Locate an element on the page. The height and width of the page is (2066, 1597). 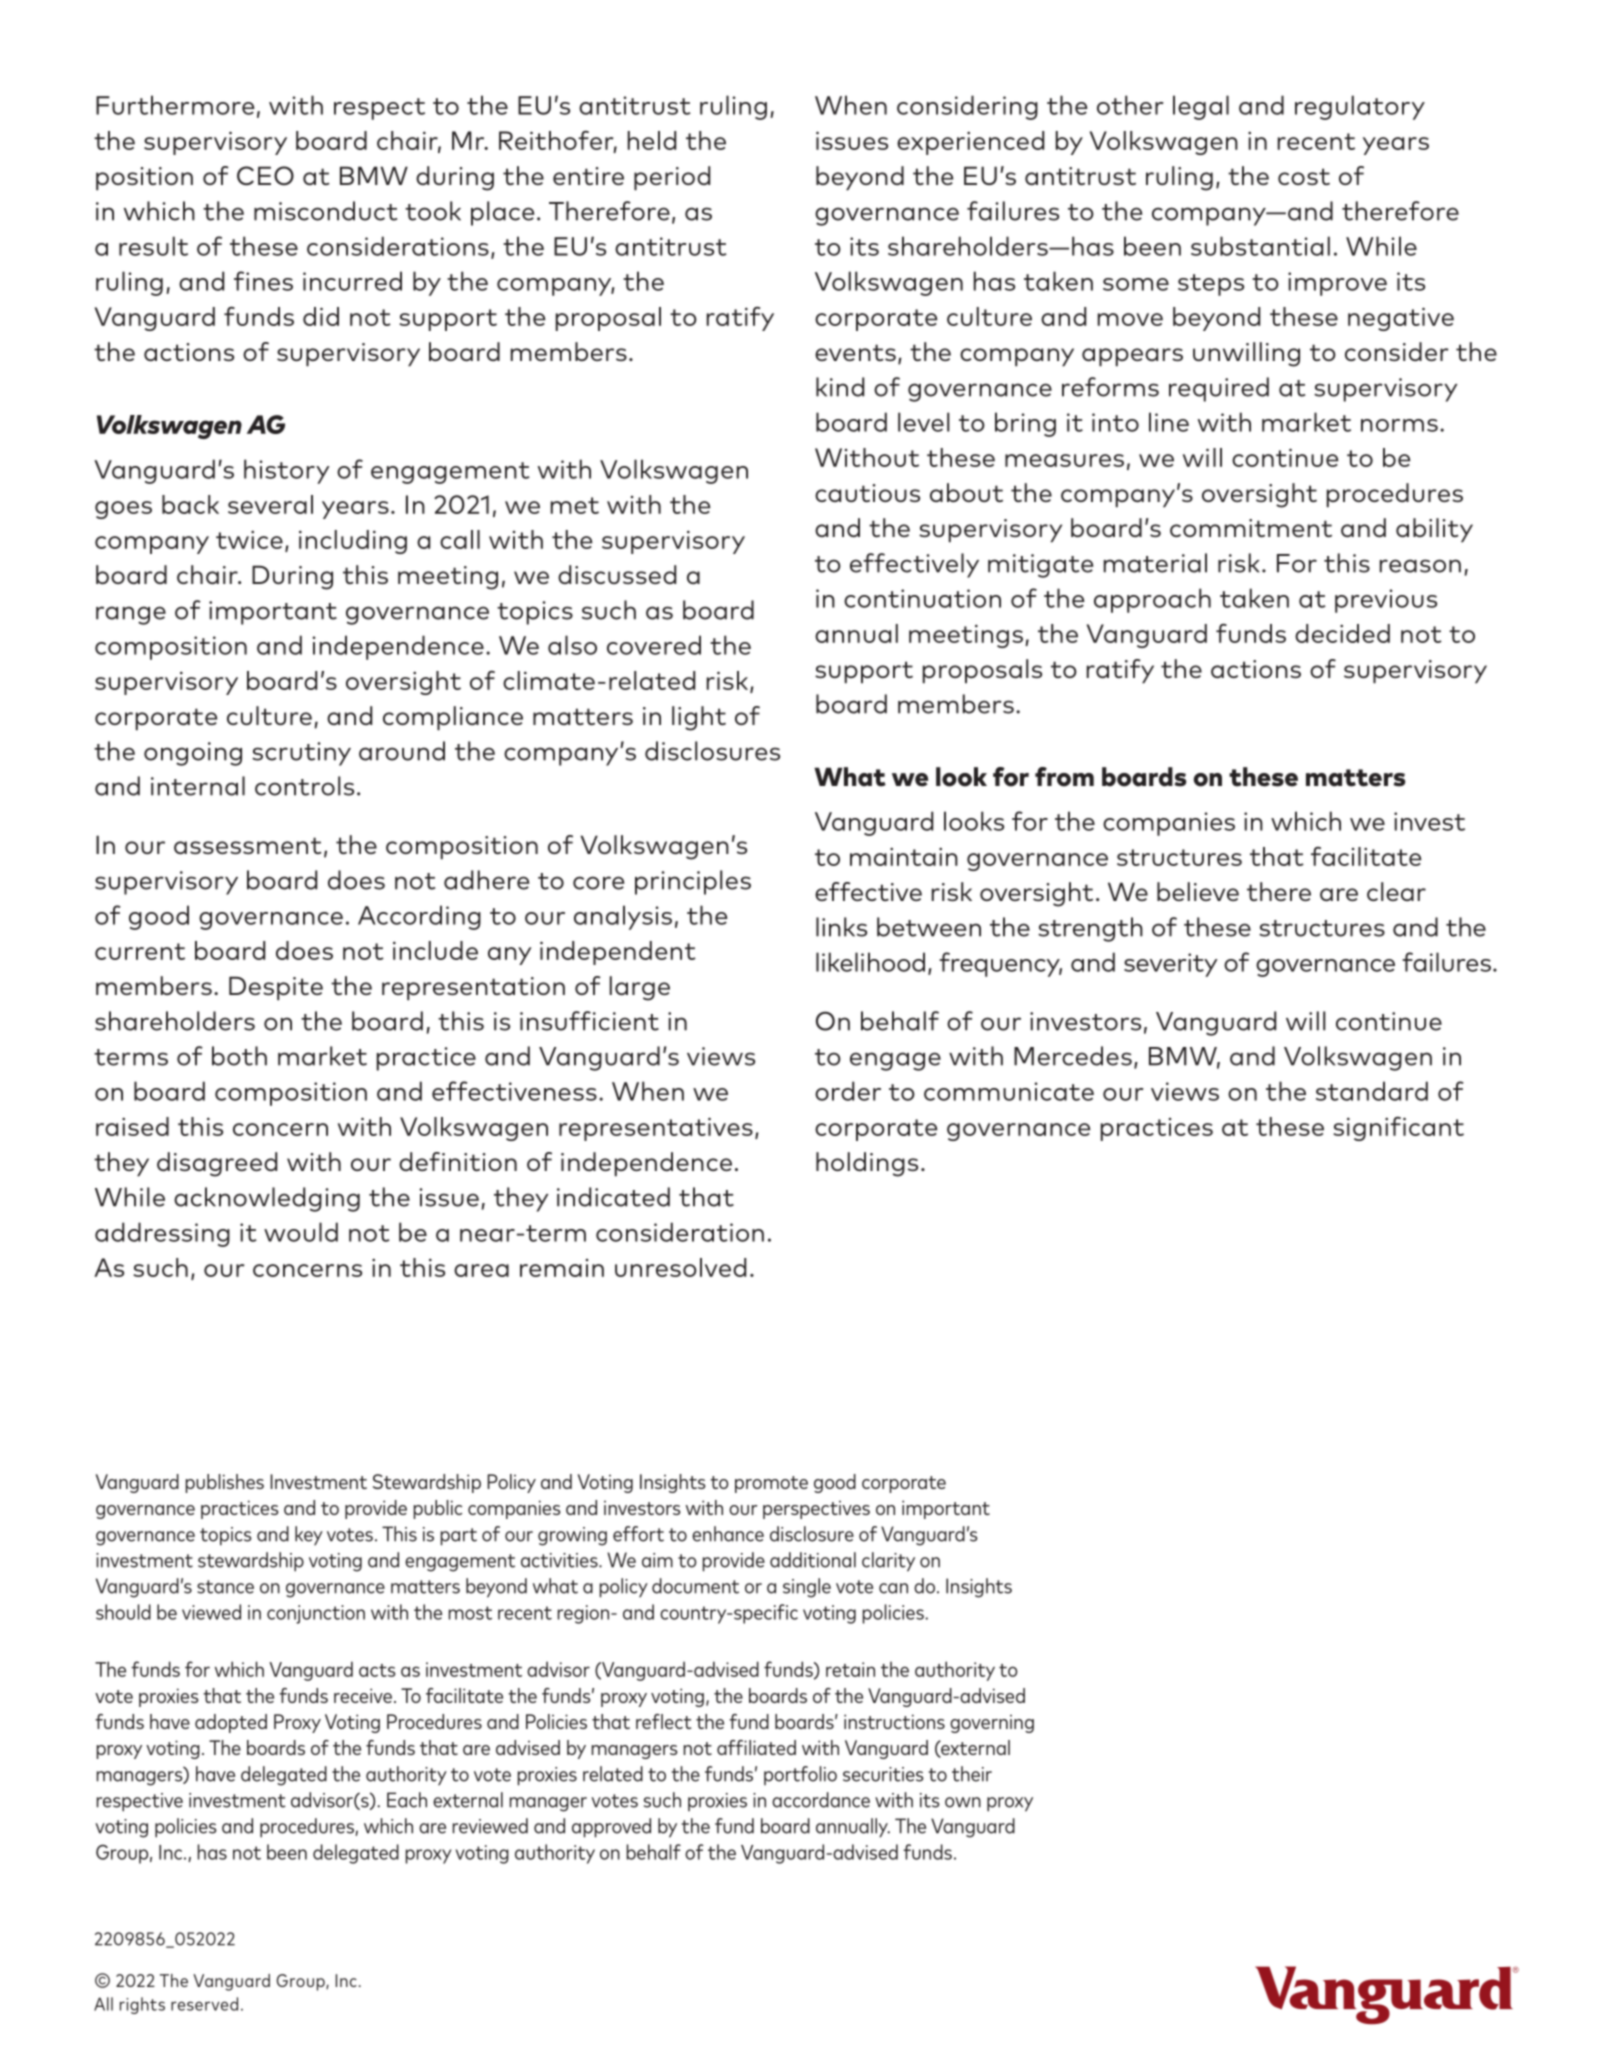
reserved is located at coordinates (204, 2004).
